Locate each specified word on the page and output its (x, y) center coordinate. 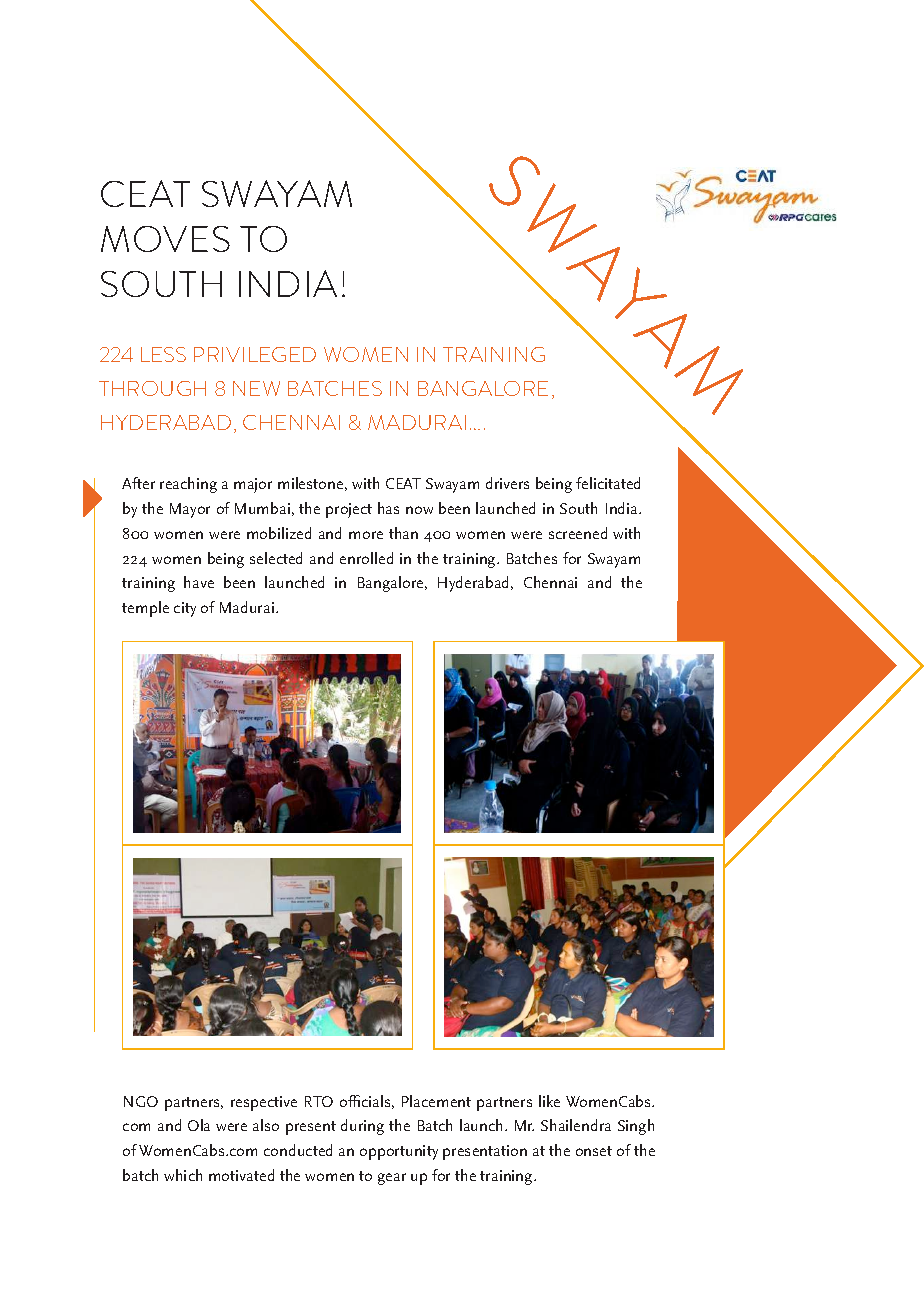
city (185, 609)
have (199, 582)
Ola (199, 1125)
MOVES (165, 239)
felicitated (608, 483)
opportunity (399, 1152)
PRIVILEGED (255, 354)
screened (578, 533)
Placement (436, 1101)
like (549, 1101)
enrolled (366, 558)
